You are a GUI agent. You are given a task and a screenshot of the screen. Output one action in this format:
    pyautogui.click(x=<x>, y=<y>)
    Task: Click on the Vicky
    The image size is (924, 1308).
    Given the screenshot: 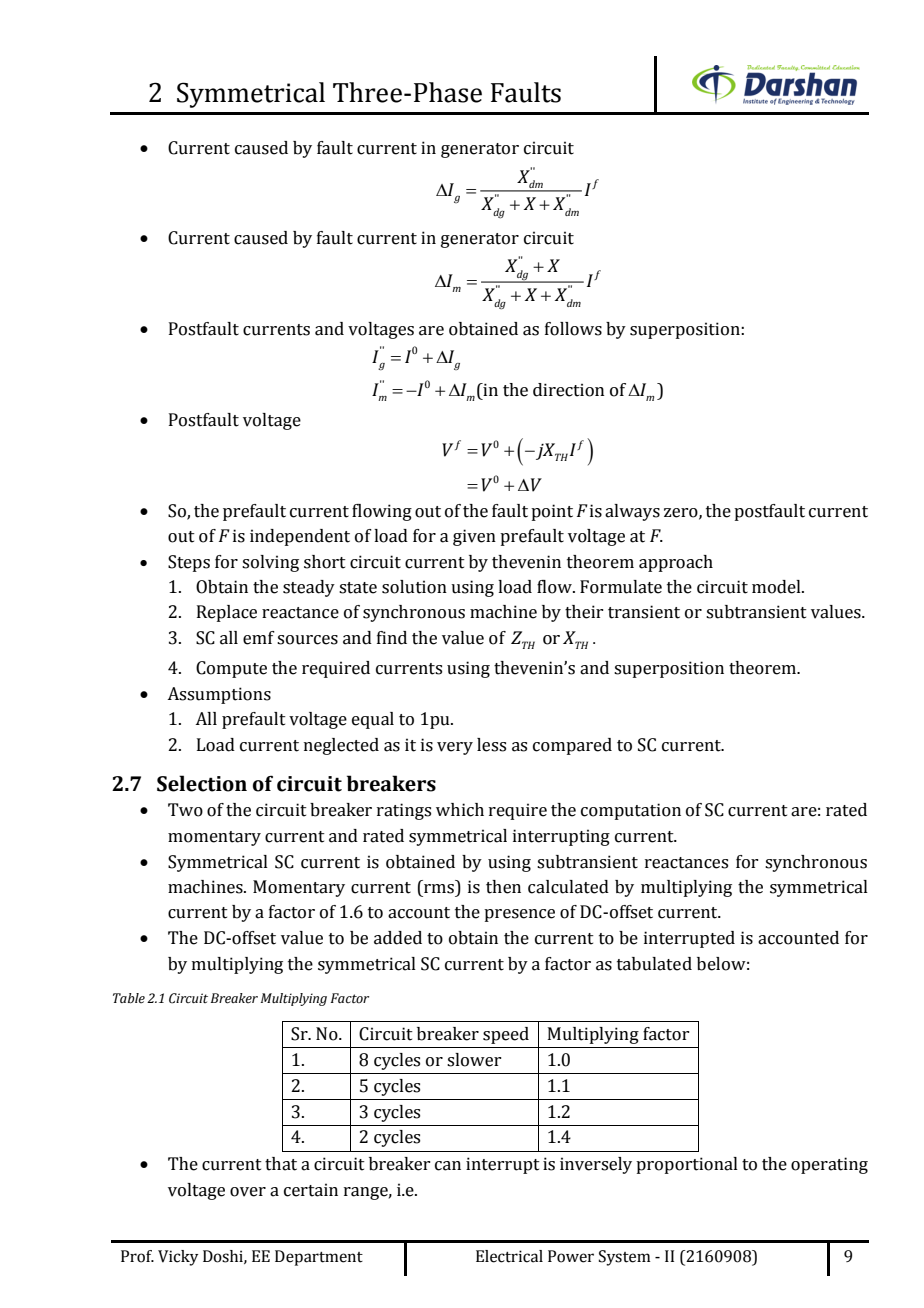 What is the action you would take?
    pyautogui.click(x=178, y=1258)
